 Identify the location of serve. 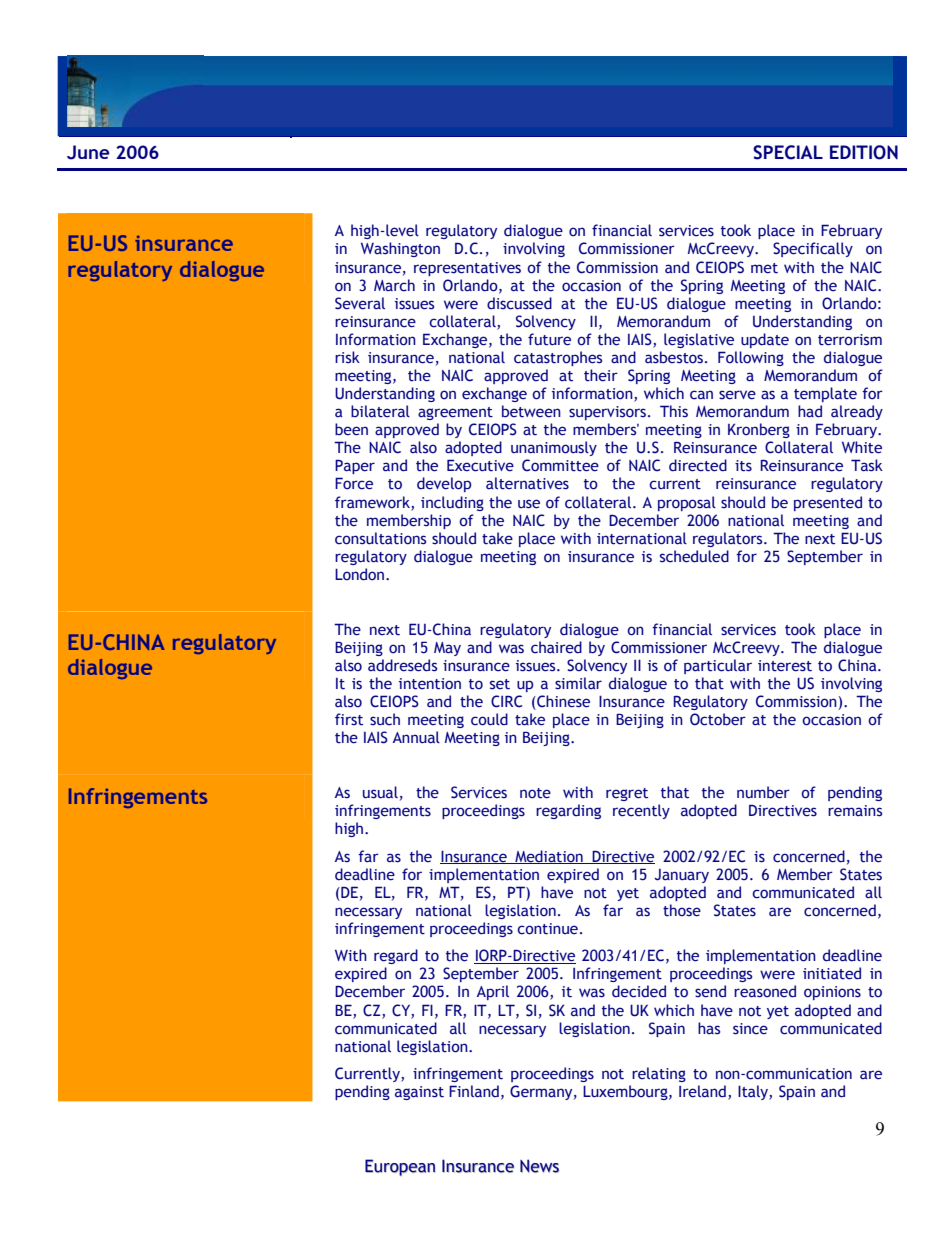
(737, 395).
